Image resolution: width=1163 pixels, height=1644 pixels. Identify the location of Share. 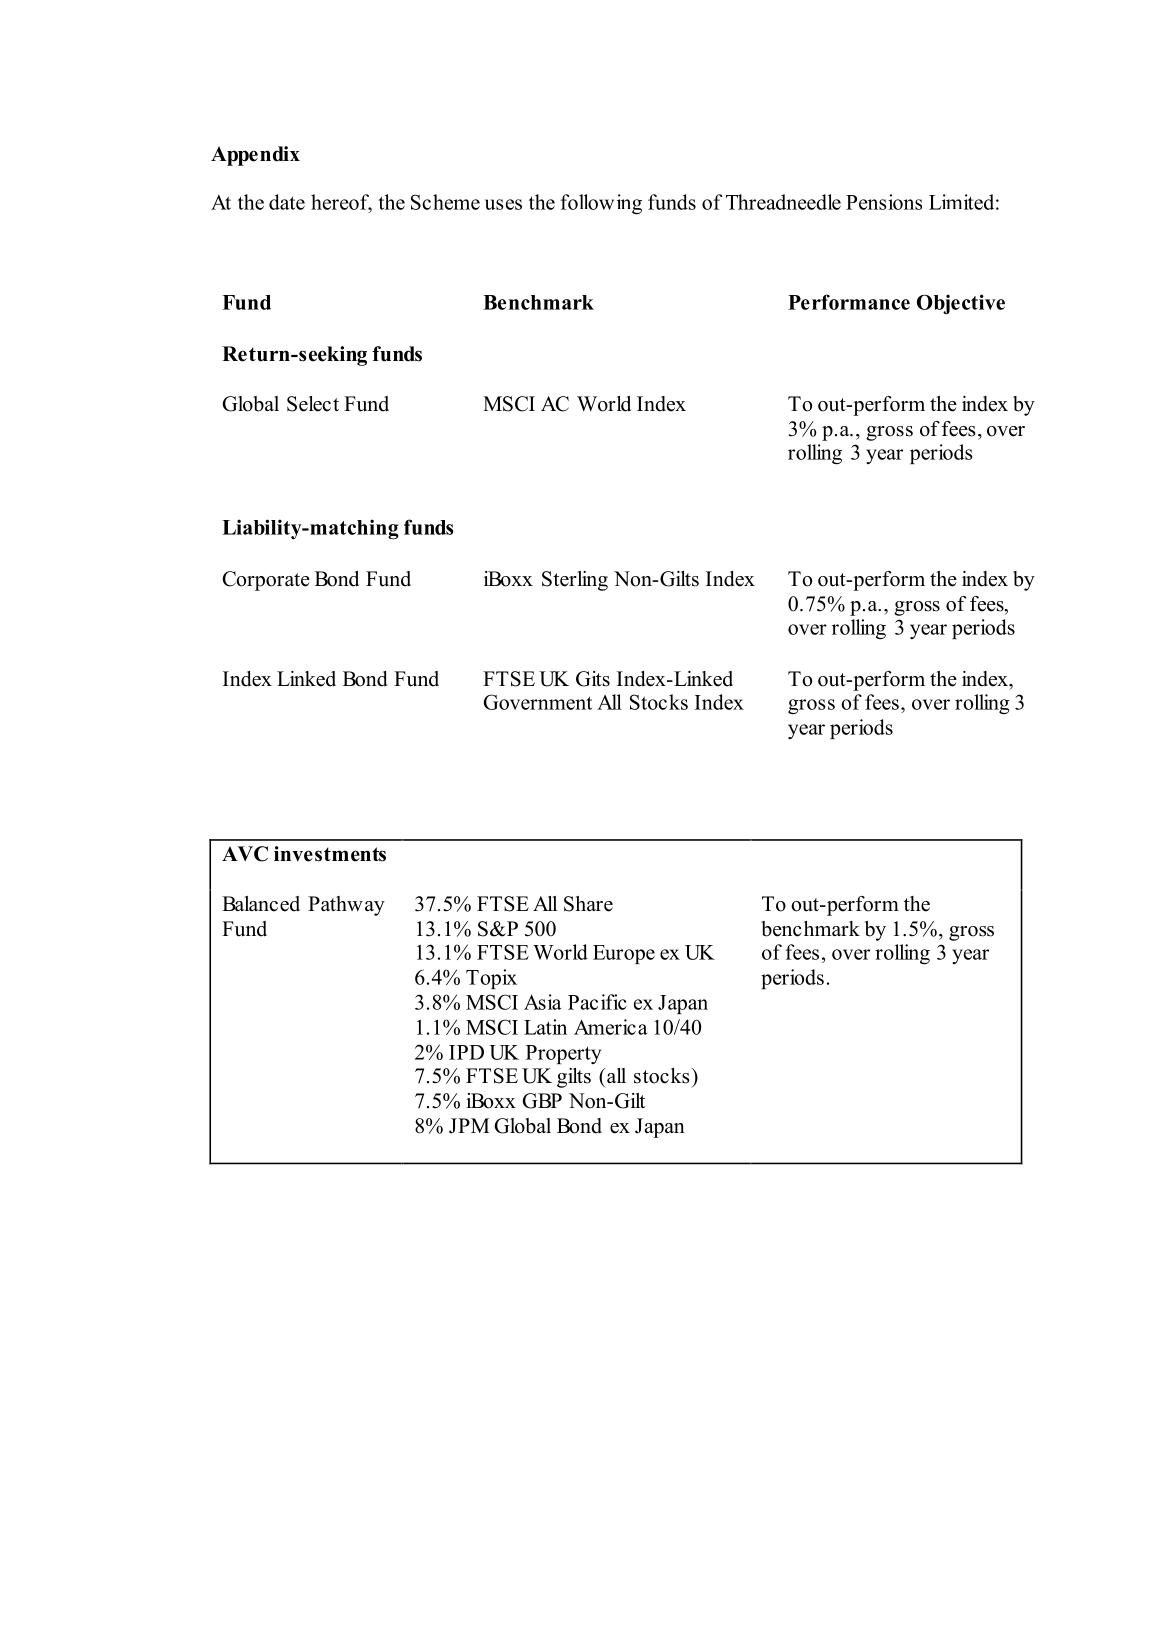
(588, 904).
